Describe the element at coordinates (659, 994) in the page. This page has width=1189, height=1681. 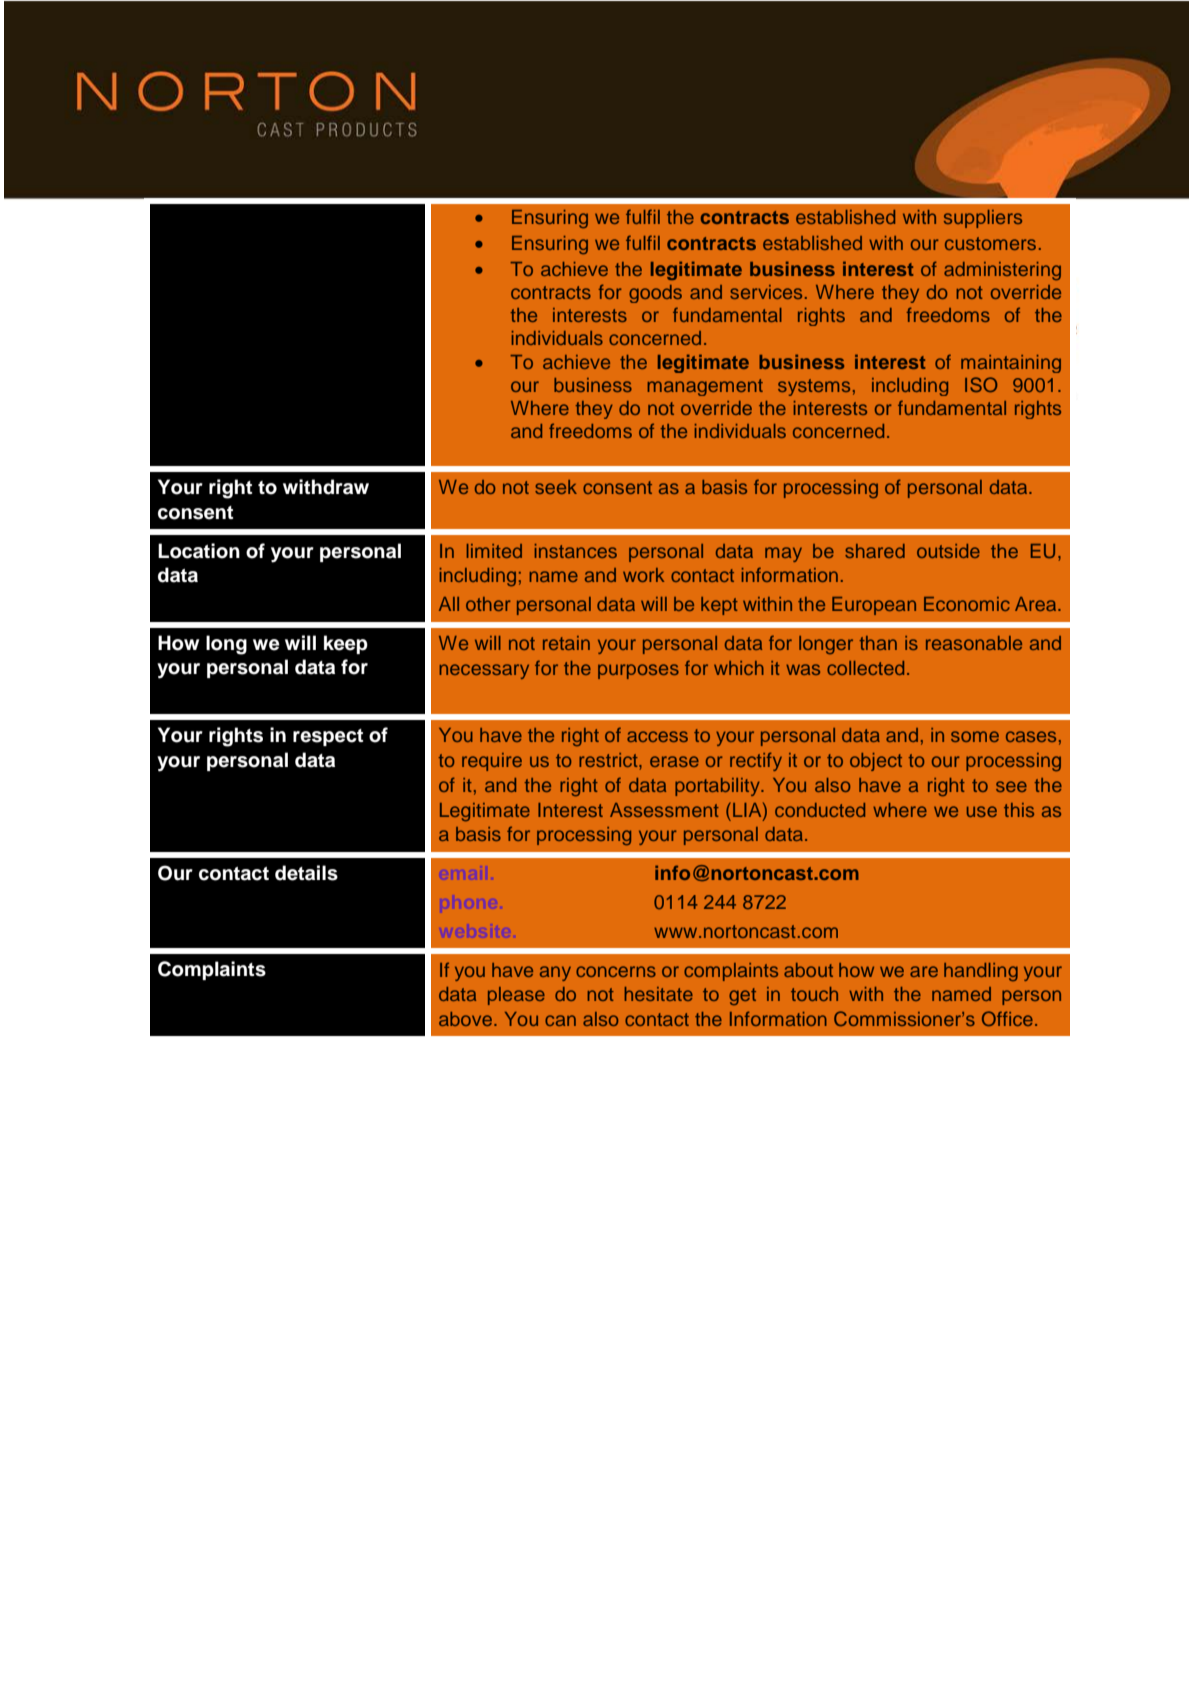
I see `hesitate` at that location.
